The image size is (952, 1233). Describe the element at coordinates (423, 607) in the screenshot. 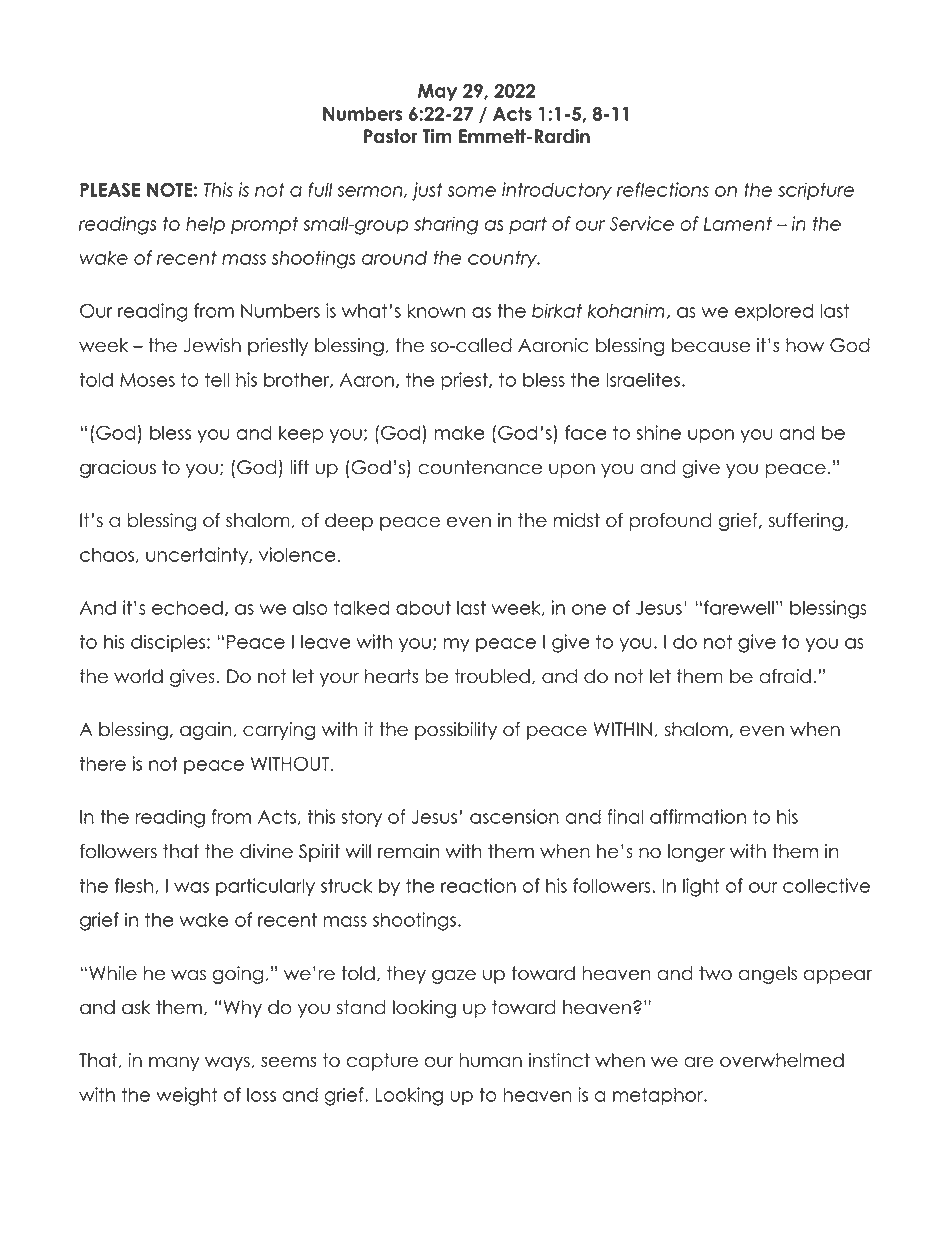

I see `about` at that location.
